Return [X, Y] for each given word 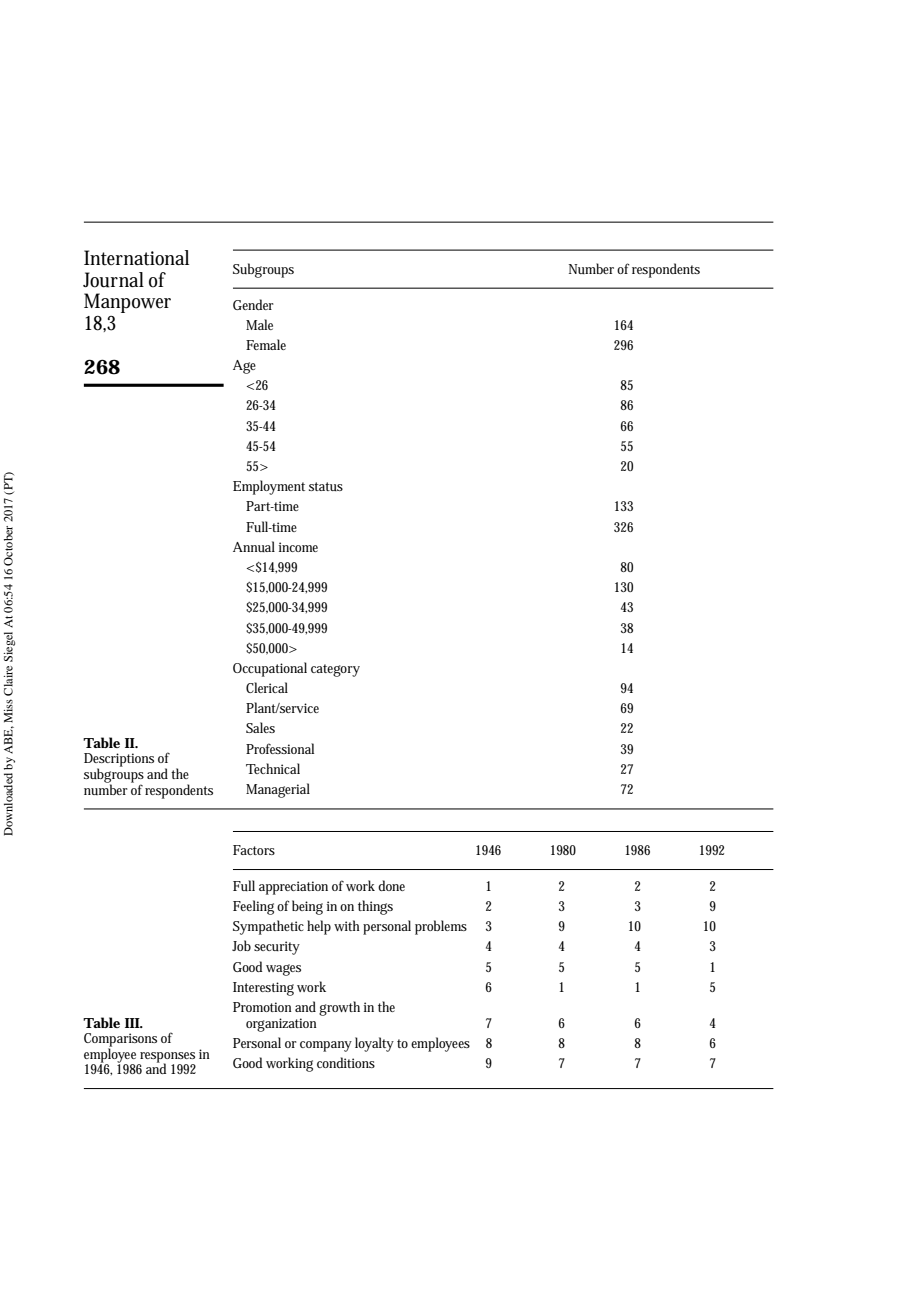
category [335, 670]
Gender [253, 304]
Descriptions [119, 761]
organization [281, 1025]
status [326, 486]
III [133, 1023]
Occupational [270, 669]
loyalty [374, 1044]
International [136, 258]
